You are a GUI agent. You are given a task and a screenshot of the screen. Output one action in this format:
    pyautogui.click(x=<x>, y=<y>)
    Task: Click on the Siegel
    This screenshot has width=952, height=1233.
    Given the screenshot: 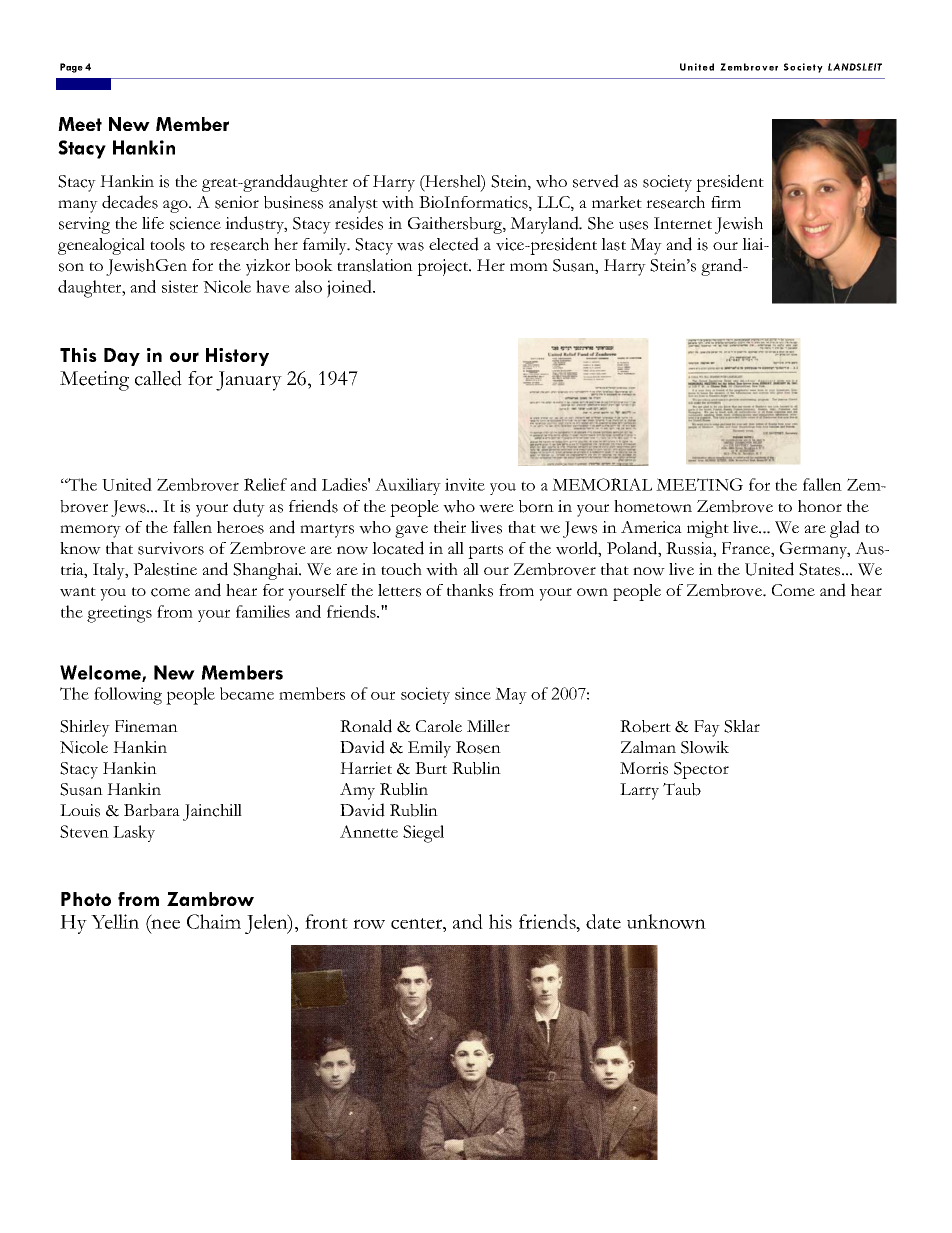 What is the action you would take?
    pyautogui.click(x=423, y=834)
